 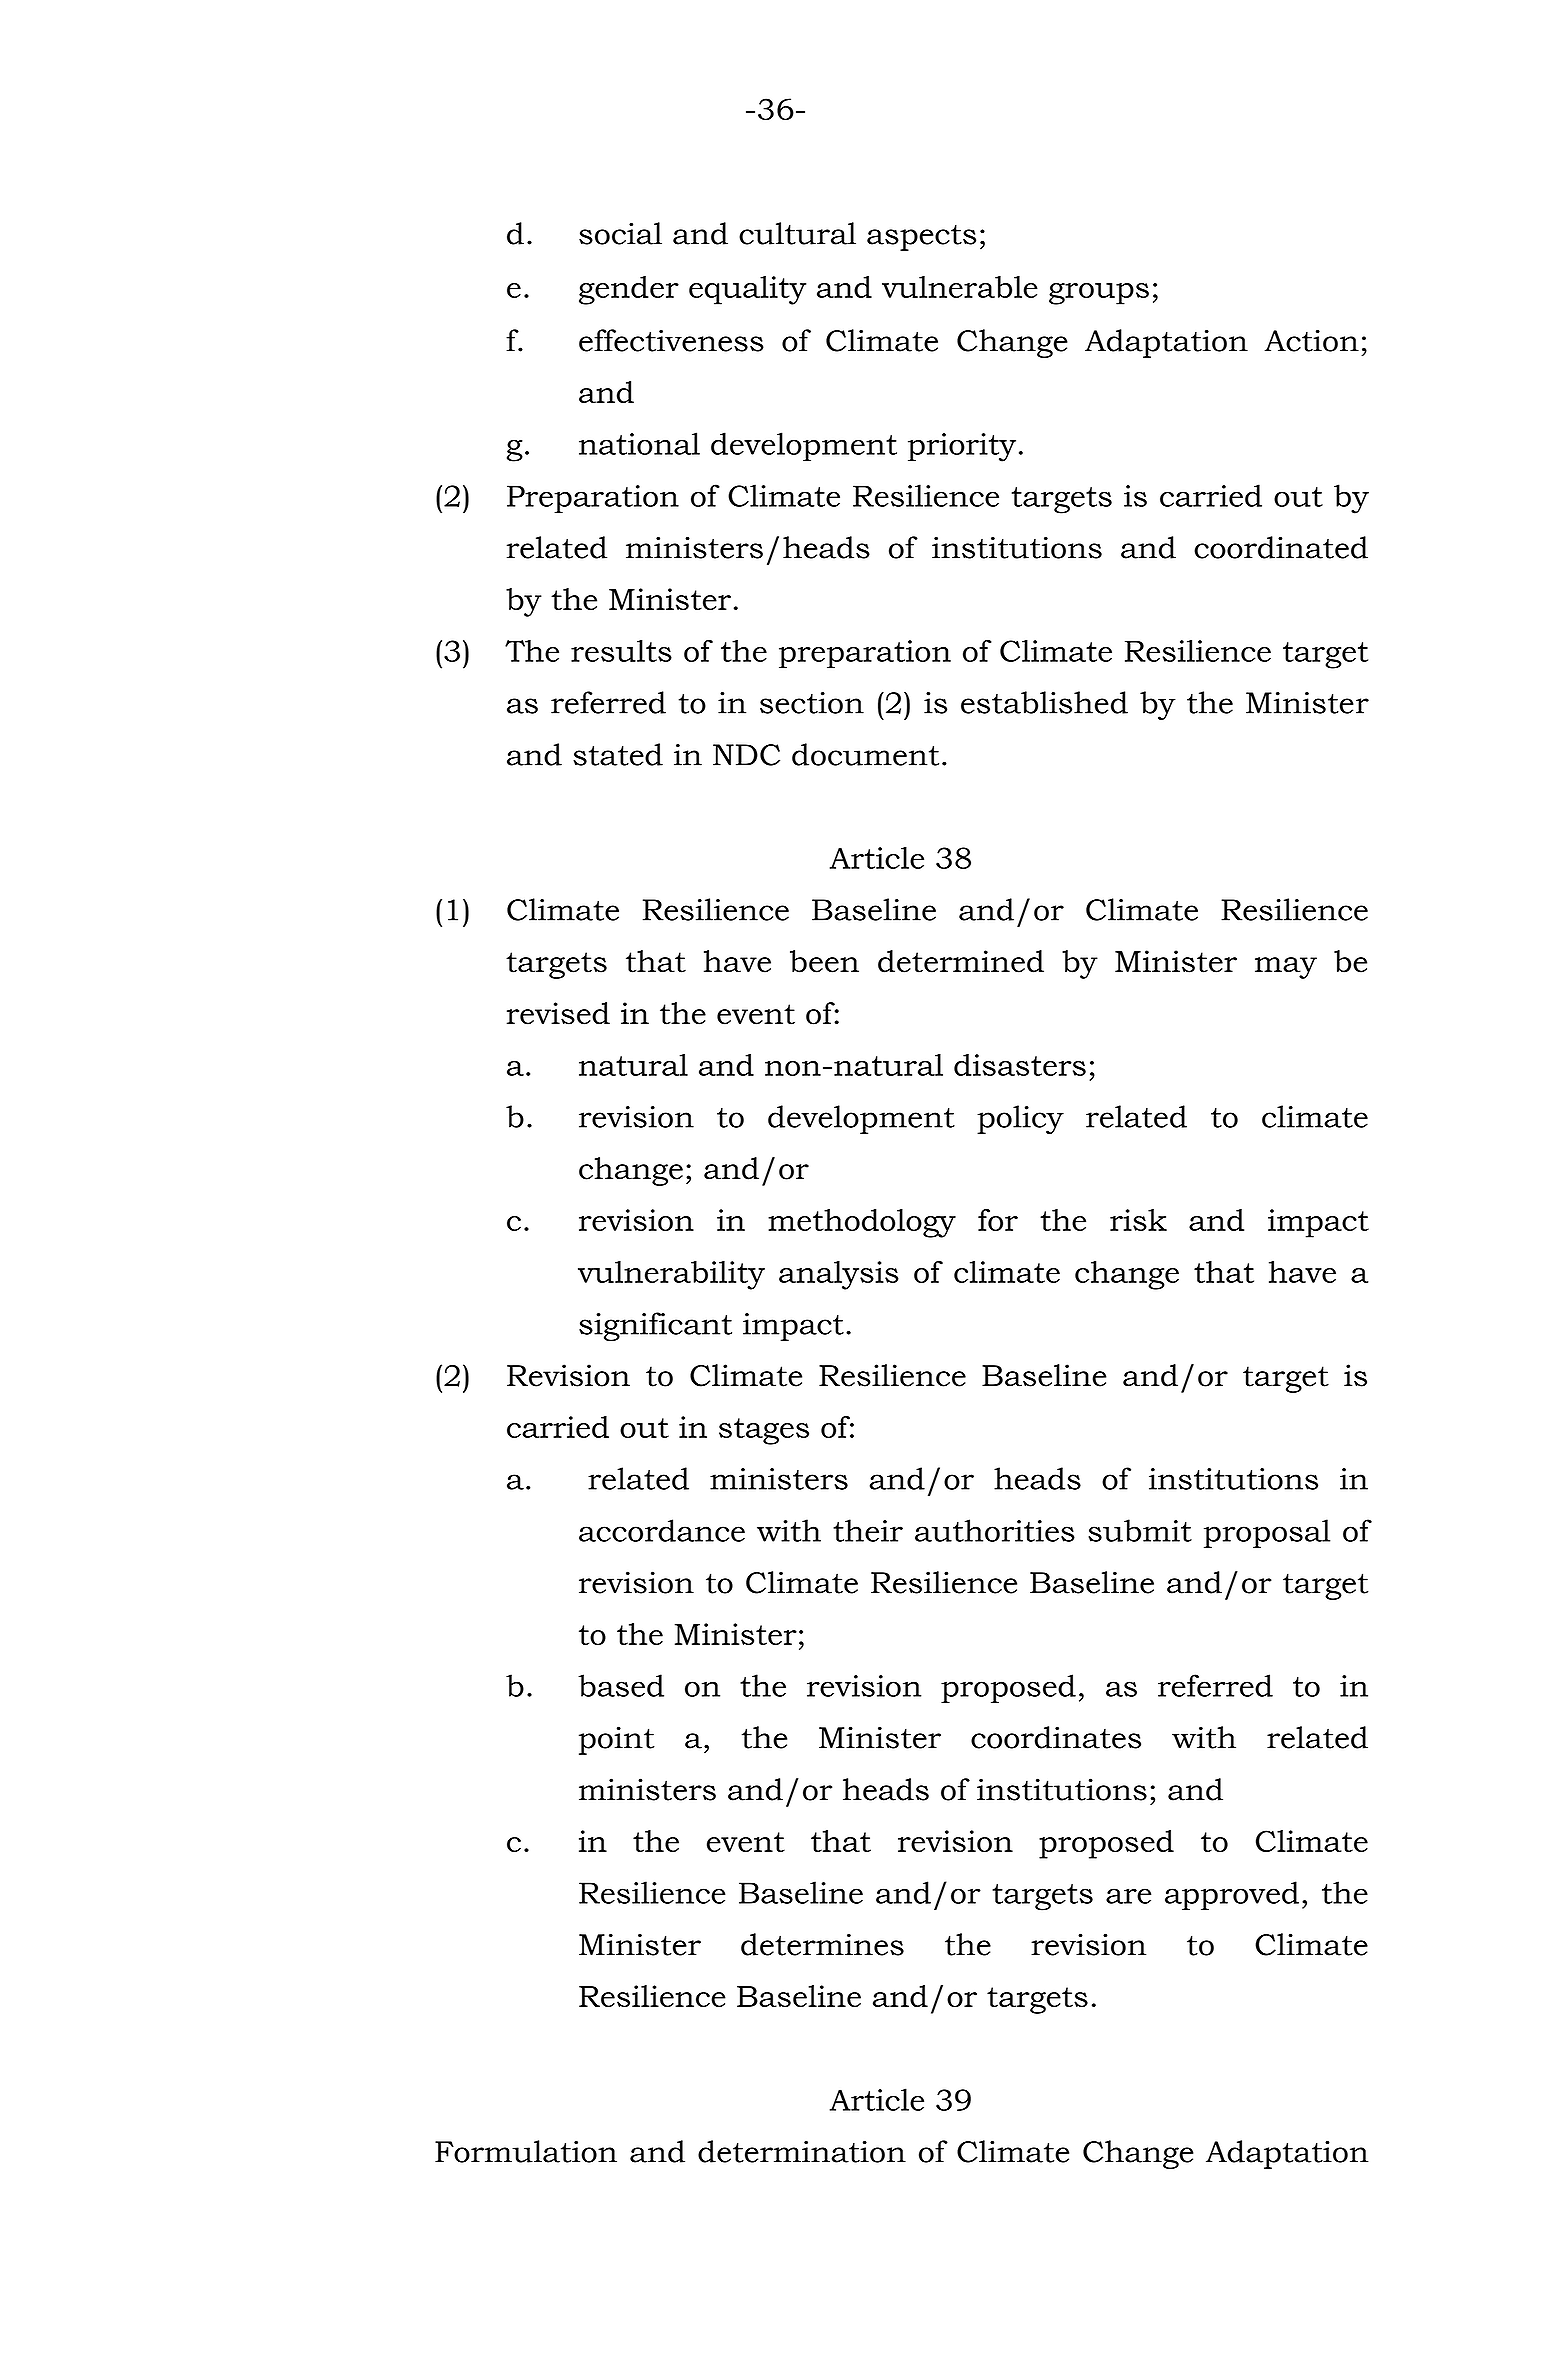 I want to click on vulnerability, so click(x=671, y=1275).
